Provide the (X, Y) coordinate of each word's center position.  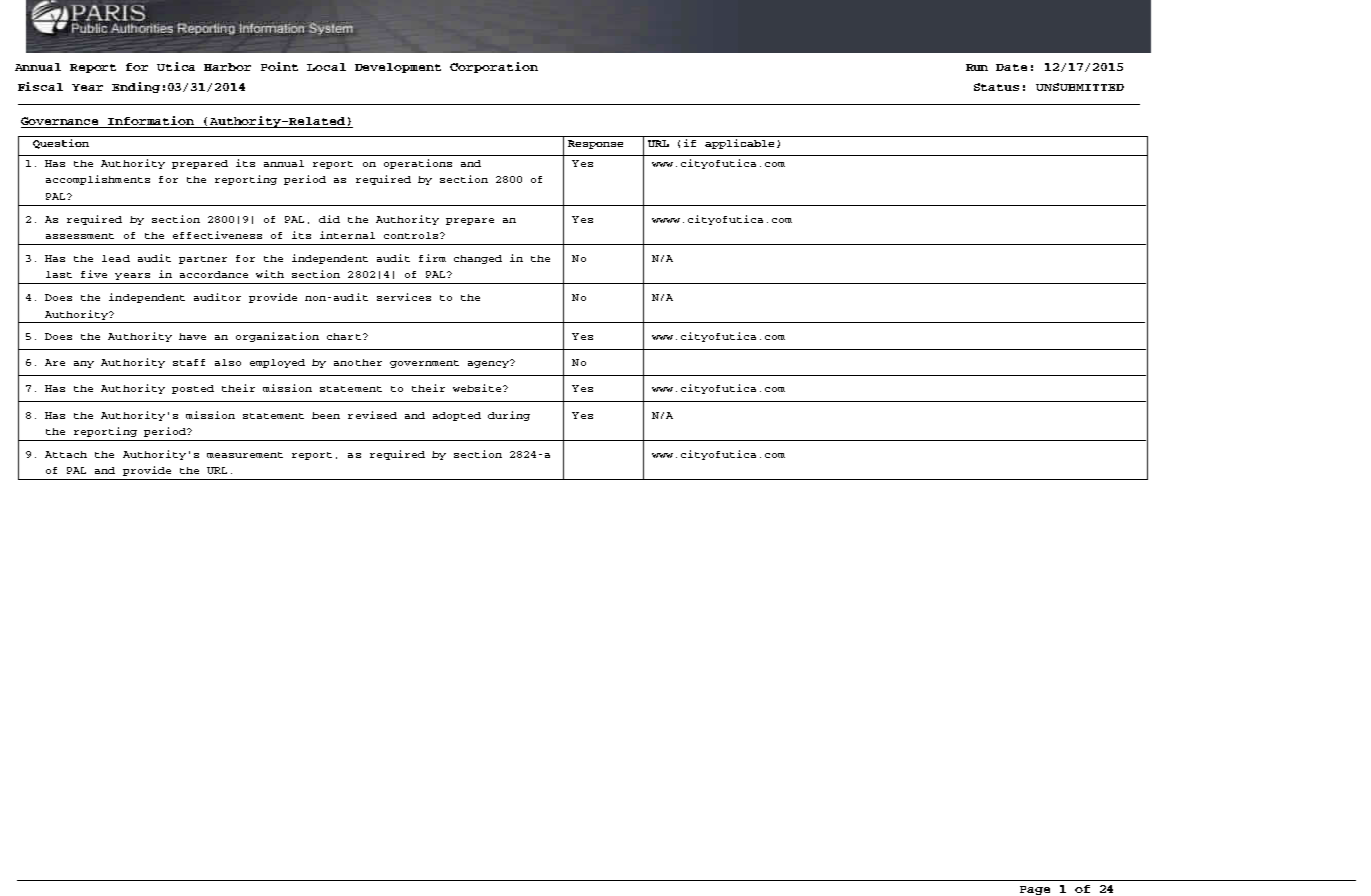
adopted (457, 416)
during (509, 416)
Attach (66, 454)
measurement (245, 455)
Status (996, 87)
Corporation (494, 67)
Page (1035, 890)
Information (152, 122)
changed (478, 259)
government (424, 364)
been (326, 415)
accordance (214, 274)
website (478, 388)
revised (372, 415)
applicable (739, 144)
